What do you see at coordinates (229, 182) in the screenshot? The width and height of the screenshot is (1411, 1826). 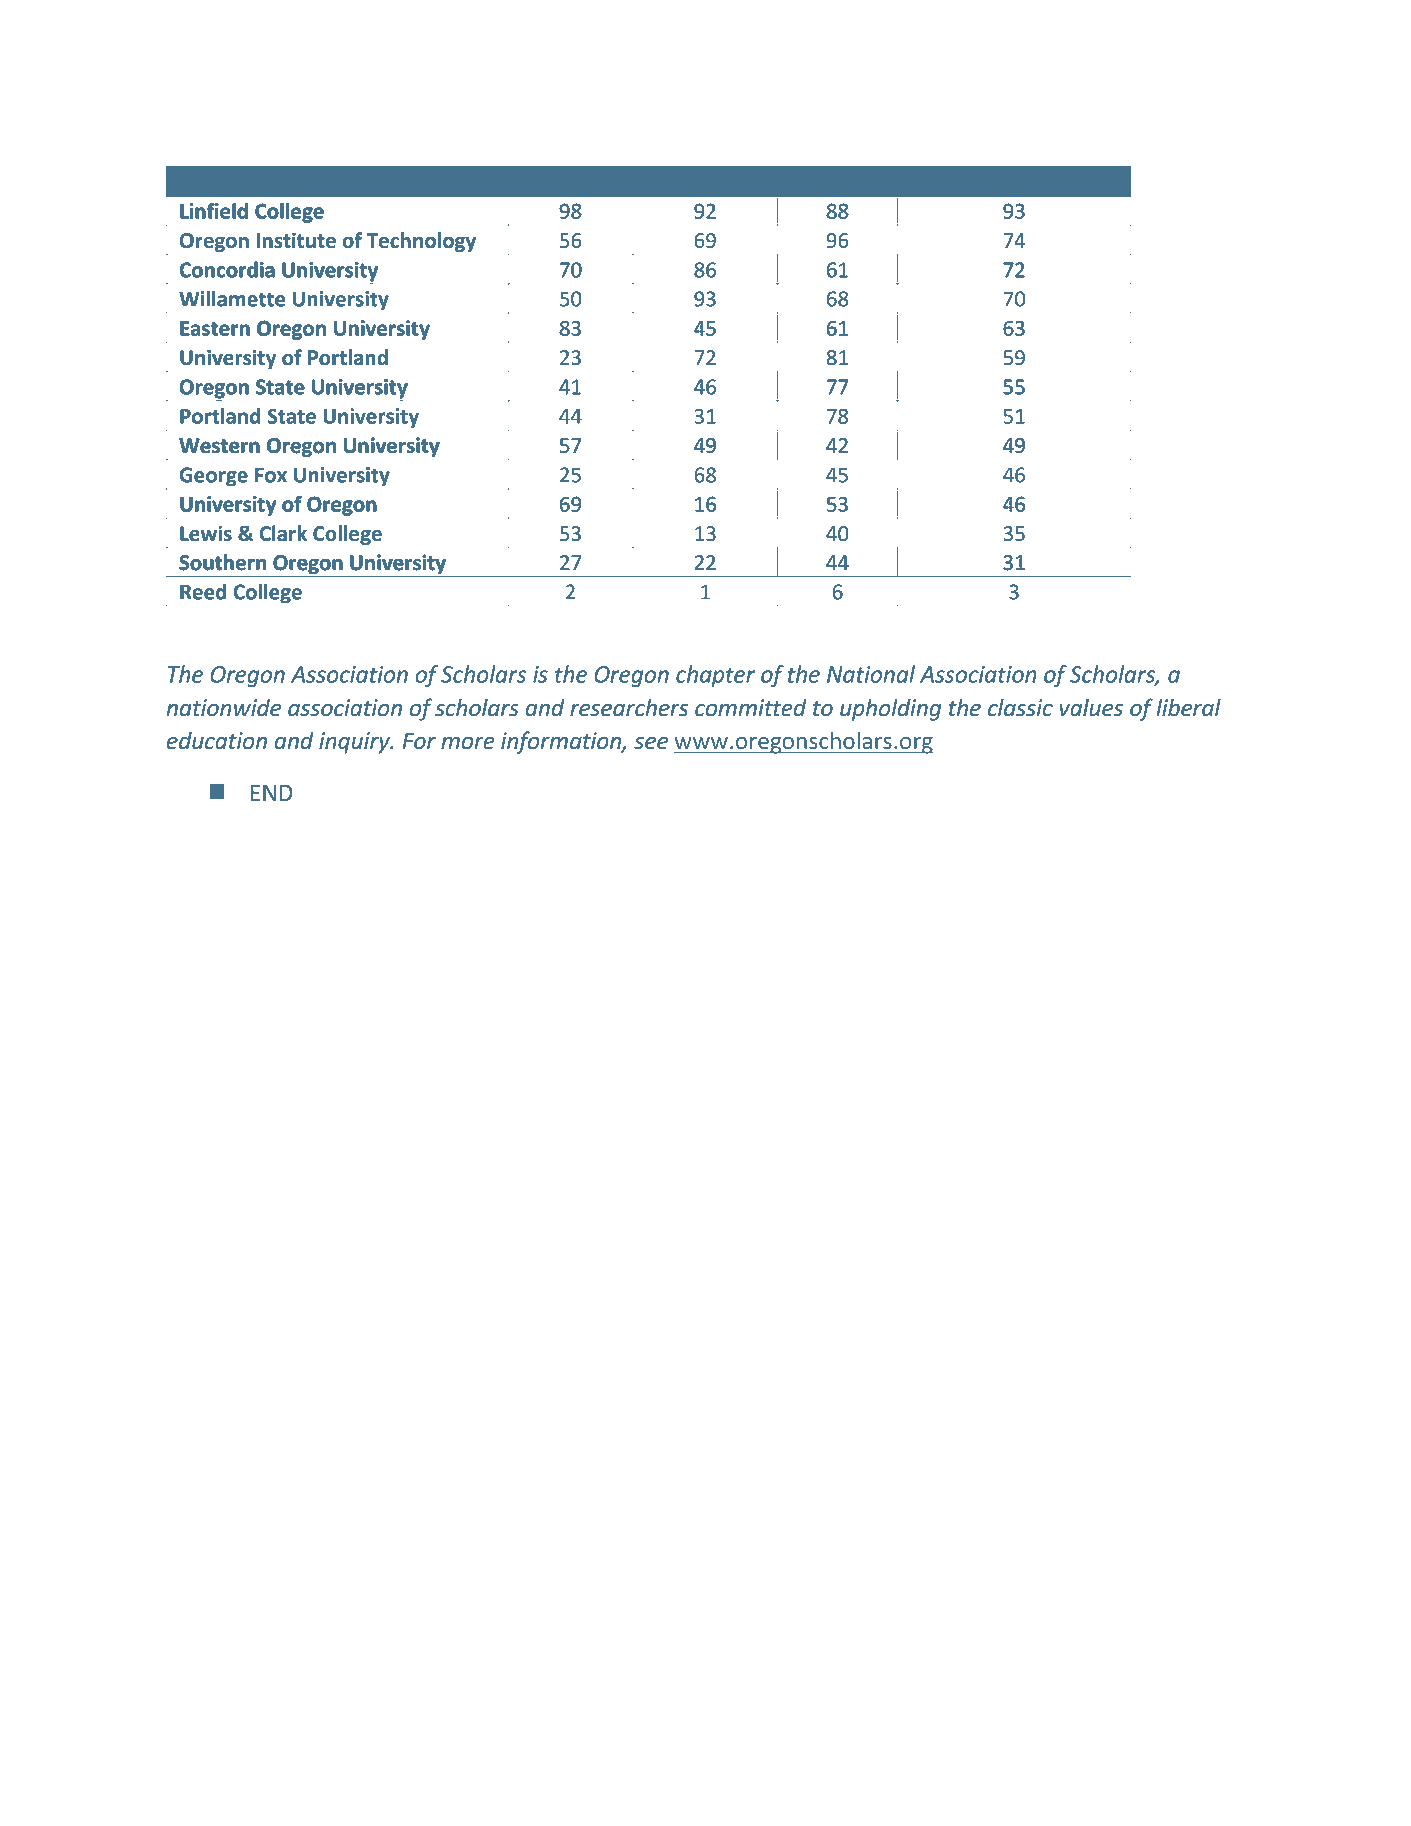 I see `Institution` at bounding box center [229, 182].
